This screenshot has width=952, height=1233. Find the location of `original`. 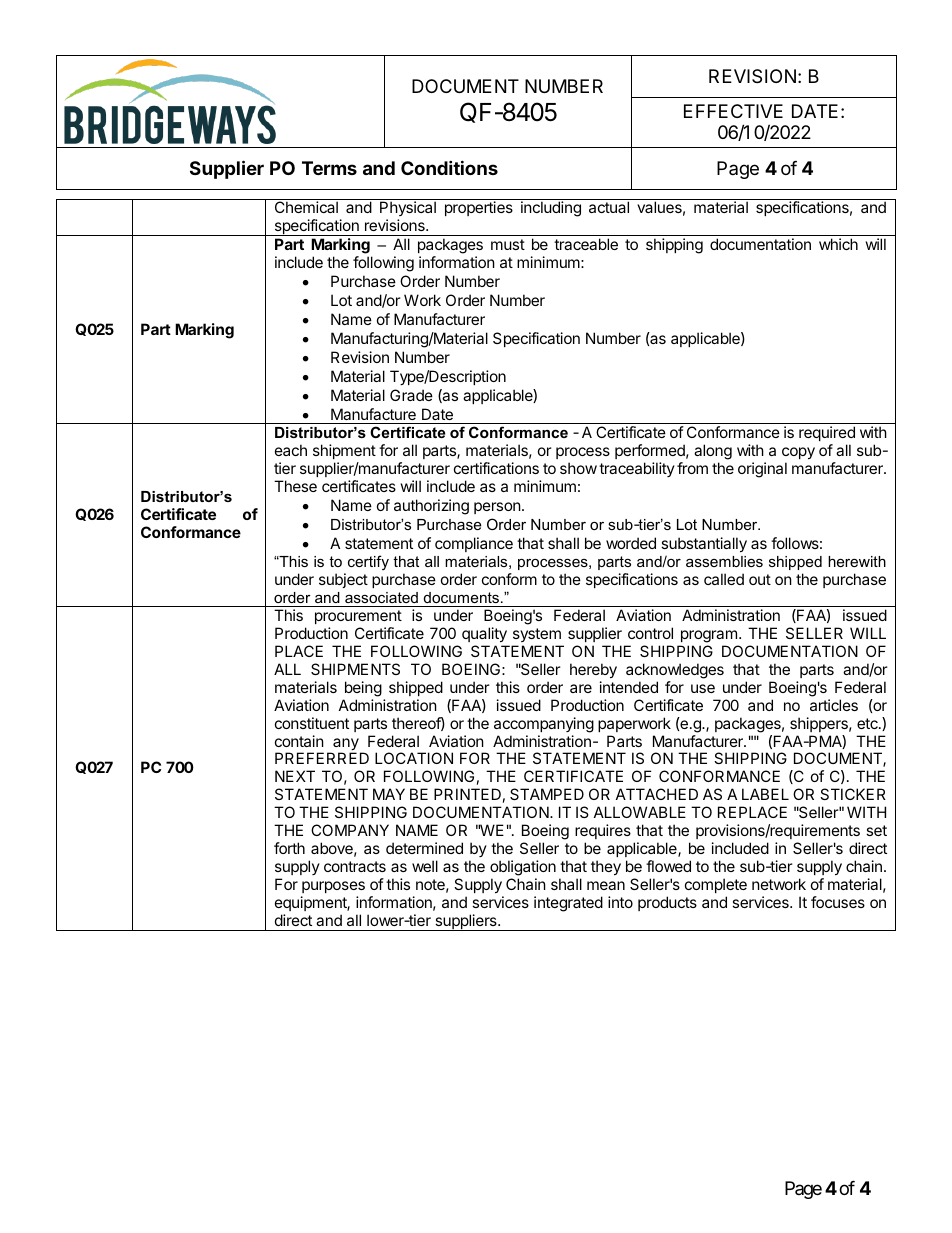

original is located at coordinates (762, 470).
